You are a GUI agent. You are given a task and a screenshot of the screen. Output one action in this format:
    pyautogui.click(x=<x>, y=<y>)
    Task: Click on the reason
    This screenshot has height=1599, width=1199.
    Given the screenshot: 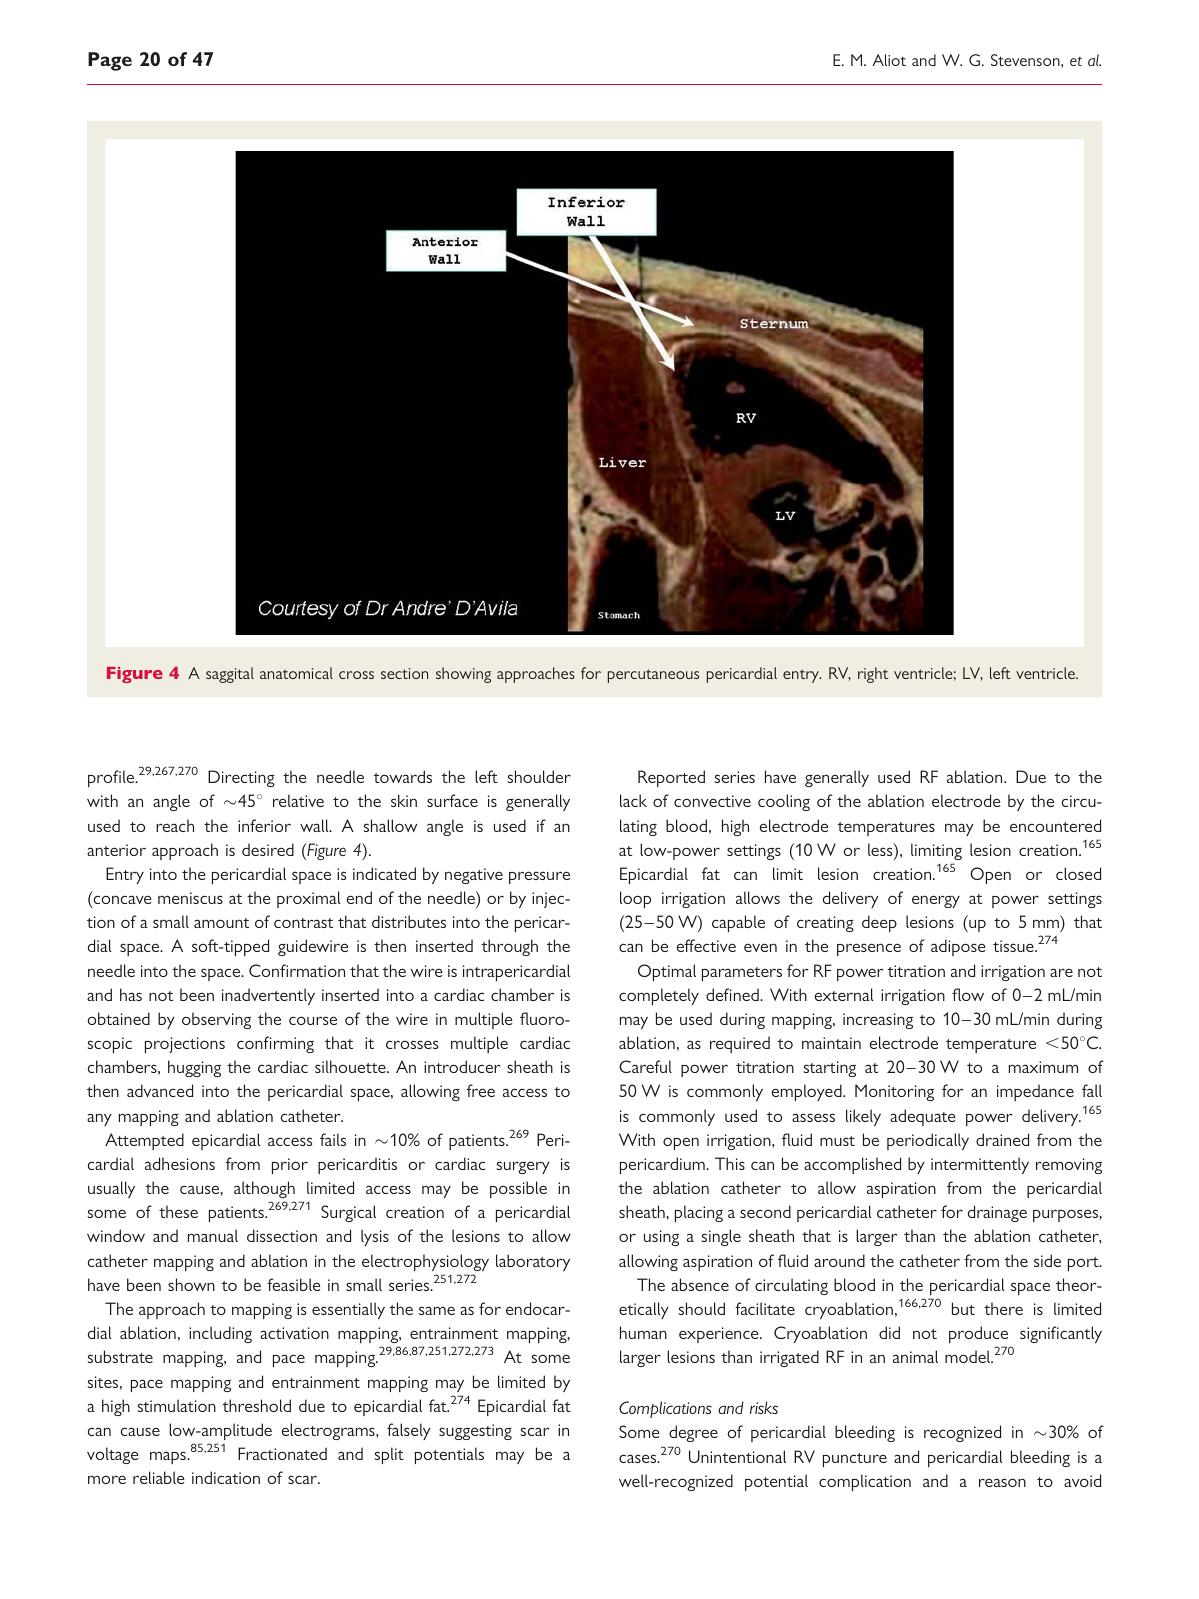 What is the action you would take?
    pyautogui.click(x=1002, y=1482)
